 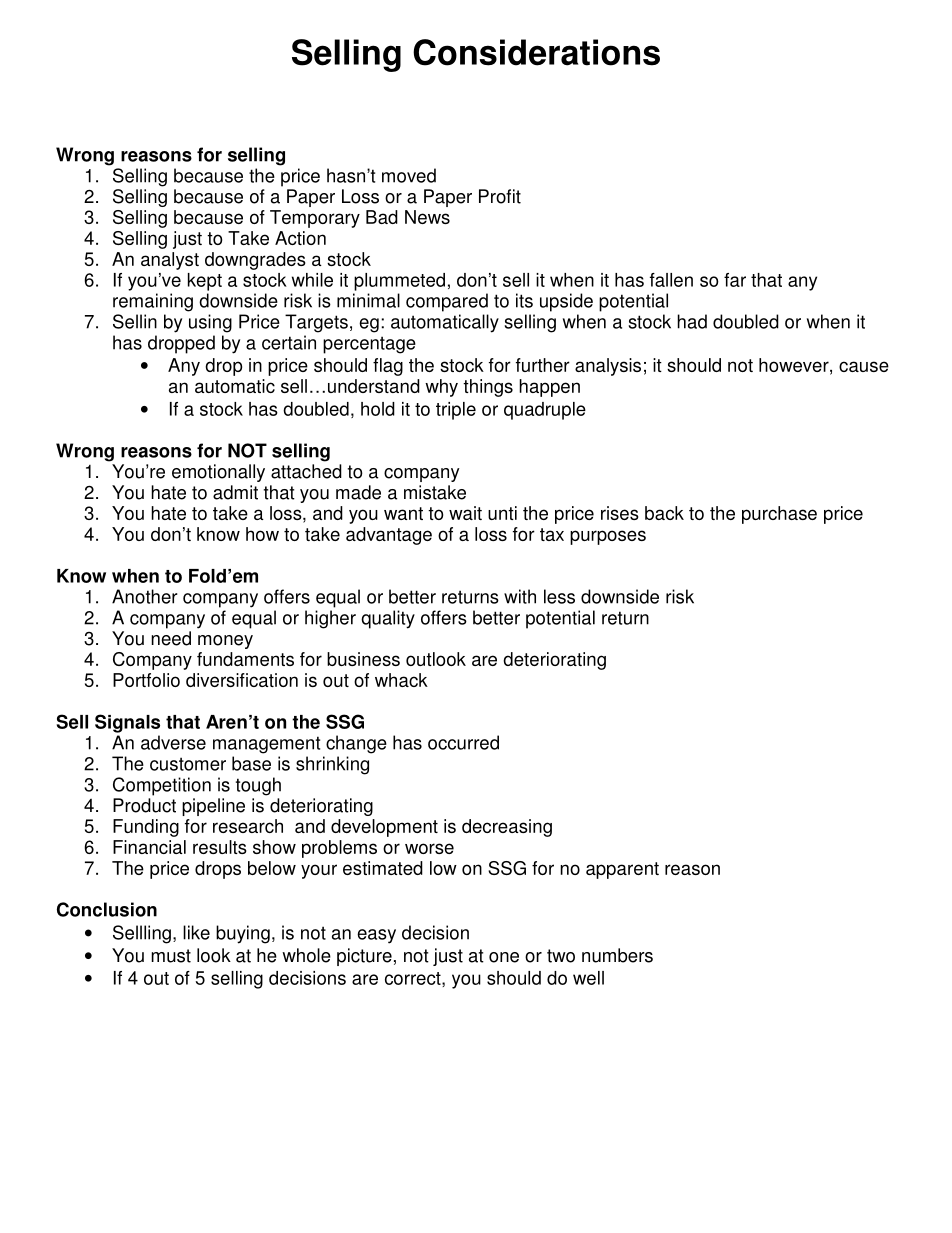 I want to click on correct, so click(x=414, y=979).
